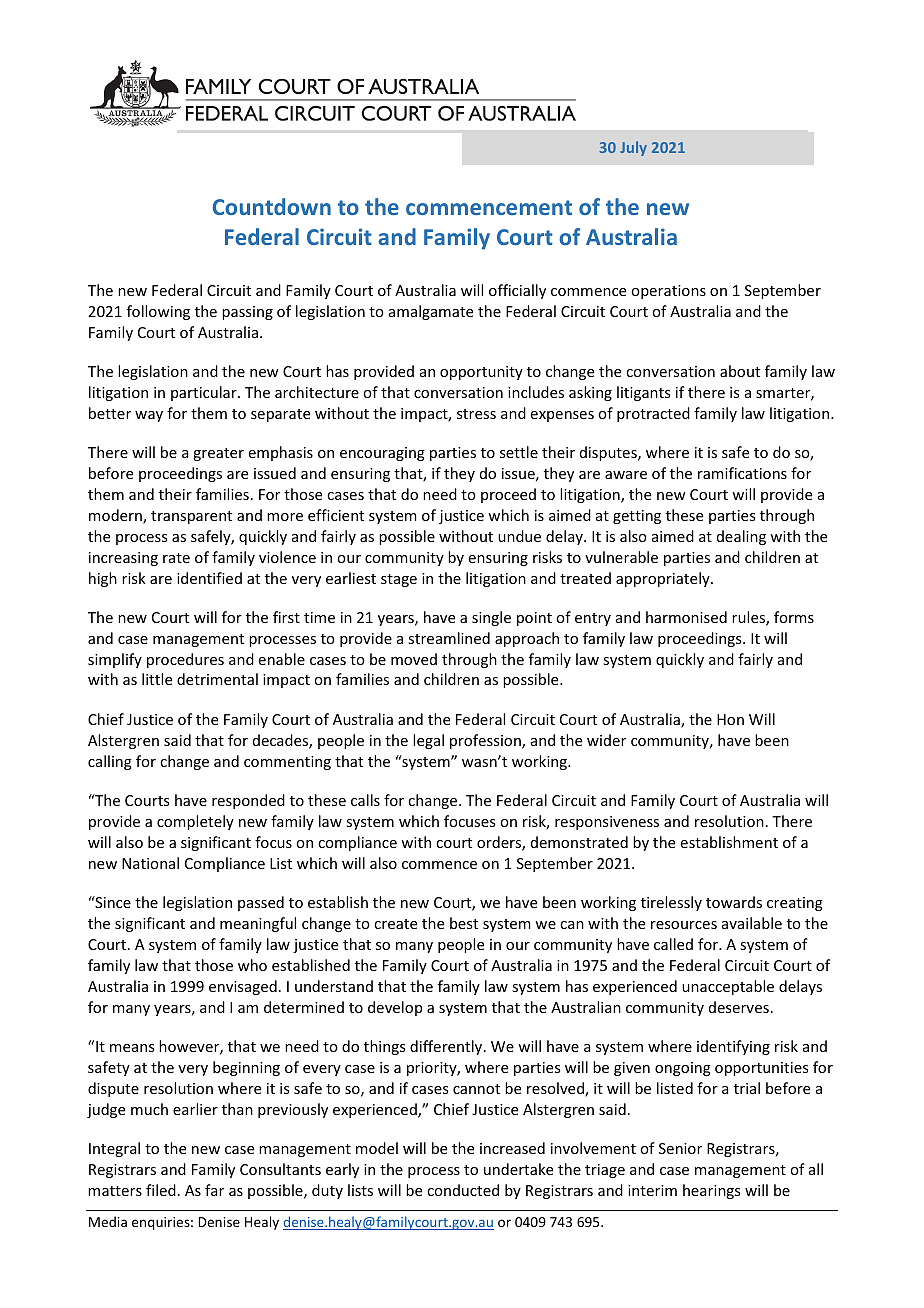  What do you see at coordinates (191, 517) in the screenshot?
I see `transparent` at bounding box center [191, 517].
